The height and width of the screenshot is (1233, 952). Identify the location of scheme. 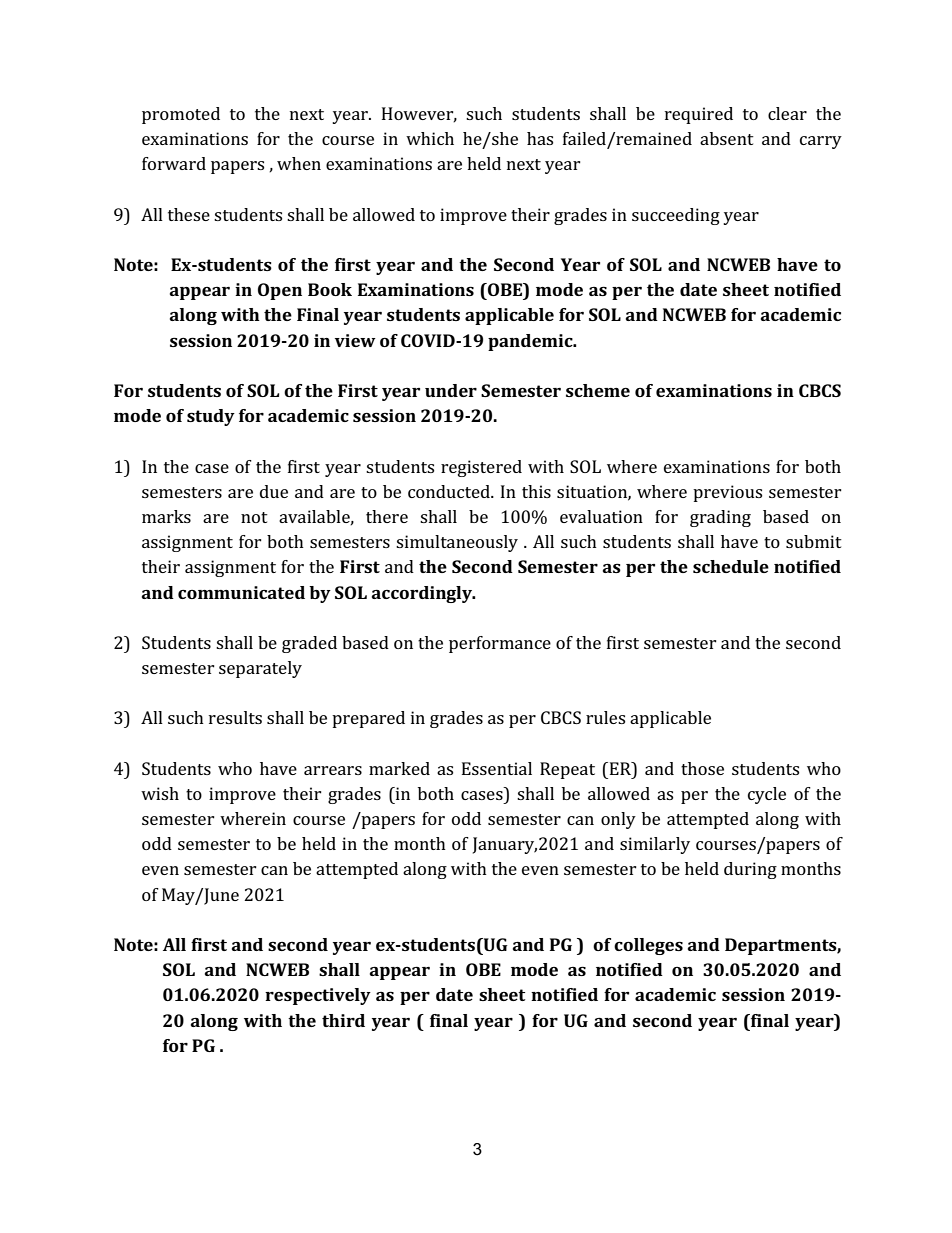
(598, 390).
